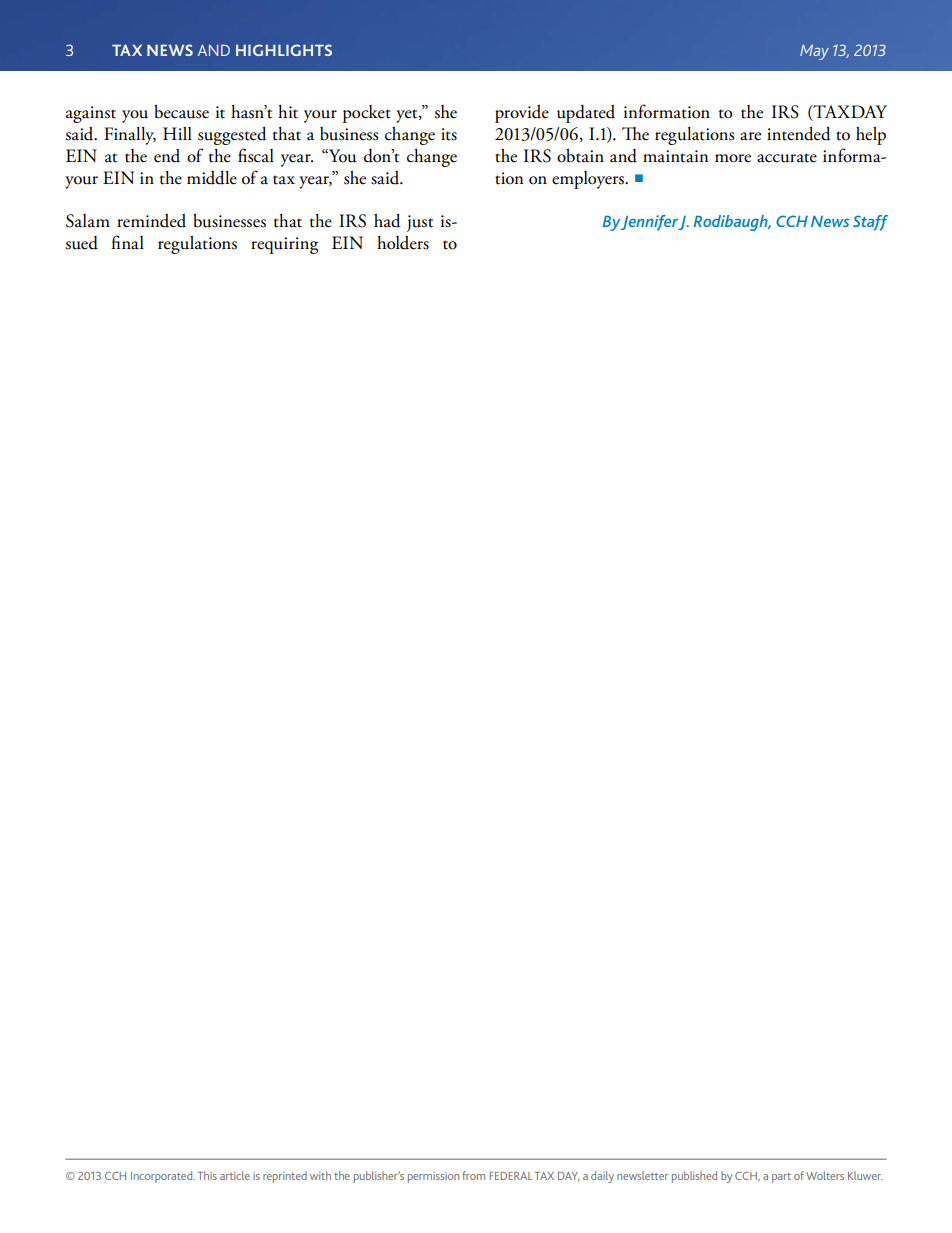 This screenshot has height=1233, width=952. I want to click on Jennifer, so click(651, 223).
